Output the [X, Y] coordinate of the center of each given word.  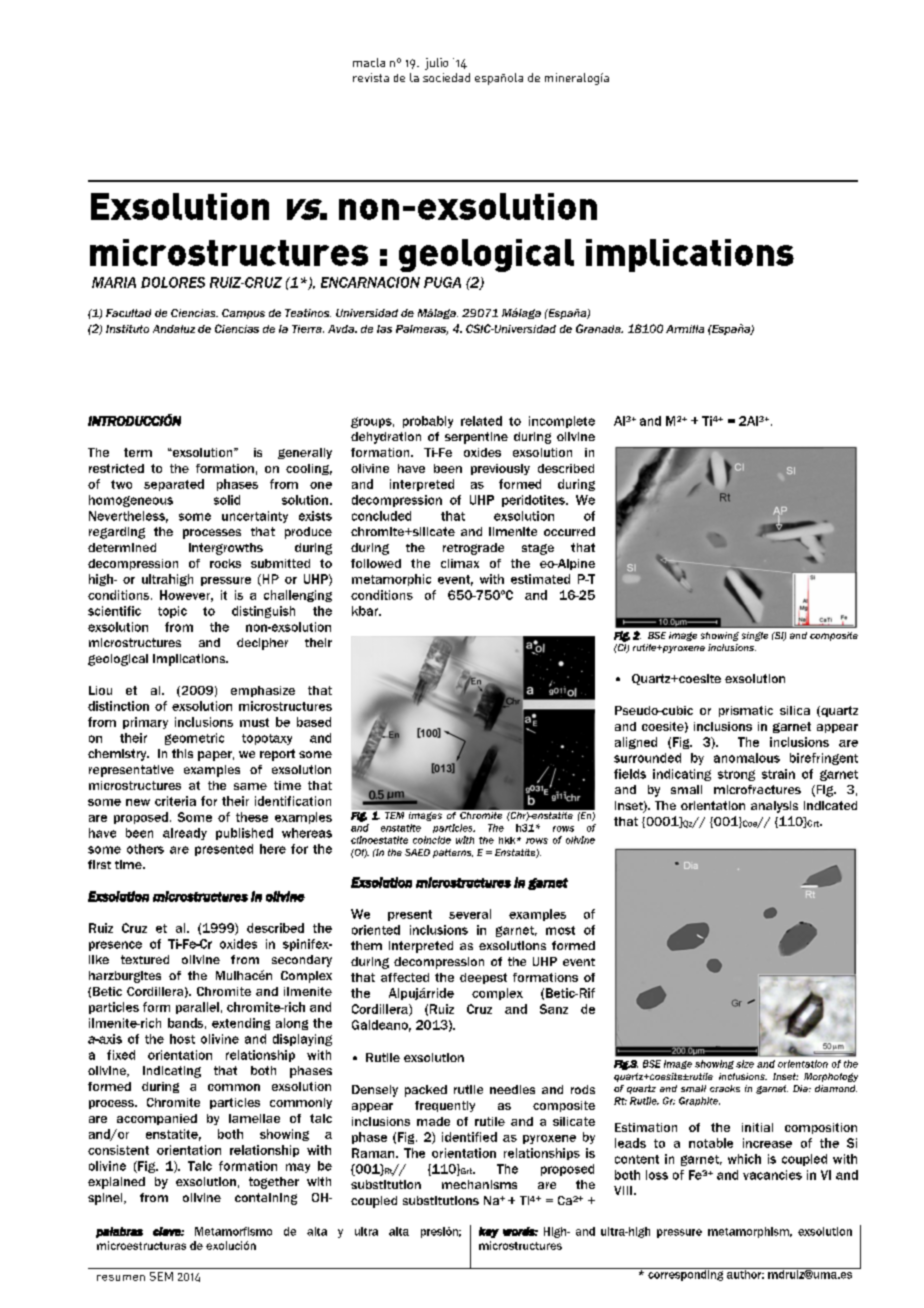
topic [172, 612]
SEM [161, 1276]
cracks [725, 1088]
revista [371, 77]
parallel [197, 1008]
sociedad [446, 77]
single [755, 636]
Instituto [127, 329]
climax [460, 563]
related [481, 421]
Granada [599, 328]
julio [436, 64]
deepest [483, 978]
